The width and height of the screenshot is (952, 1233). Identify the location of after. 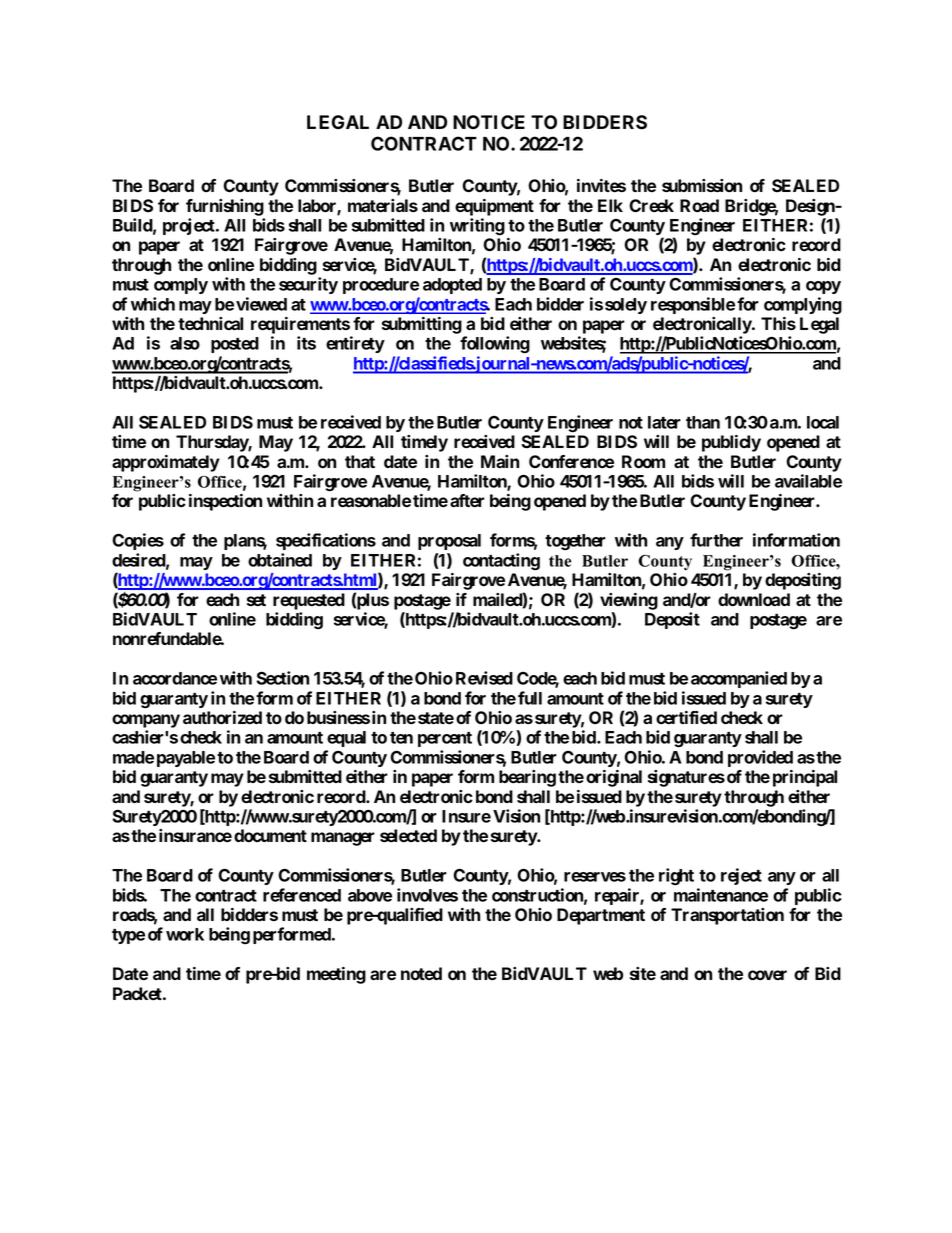
(467, 500).
